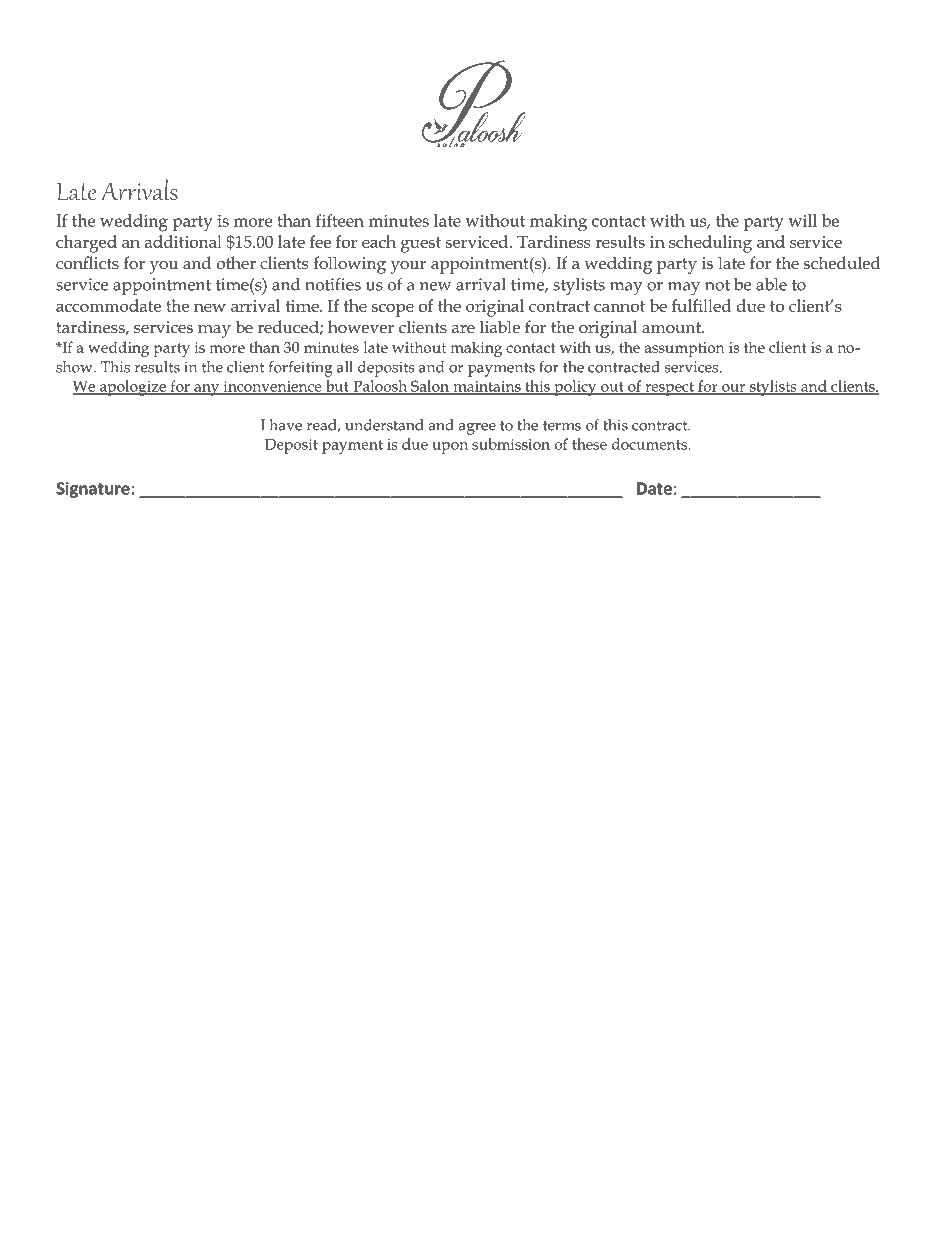 Image resolution: width=952 pixels, height=1233 pixels. Describe the element at coordinates (450, 448) in the document. I see `upon` at that location.
